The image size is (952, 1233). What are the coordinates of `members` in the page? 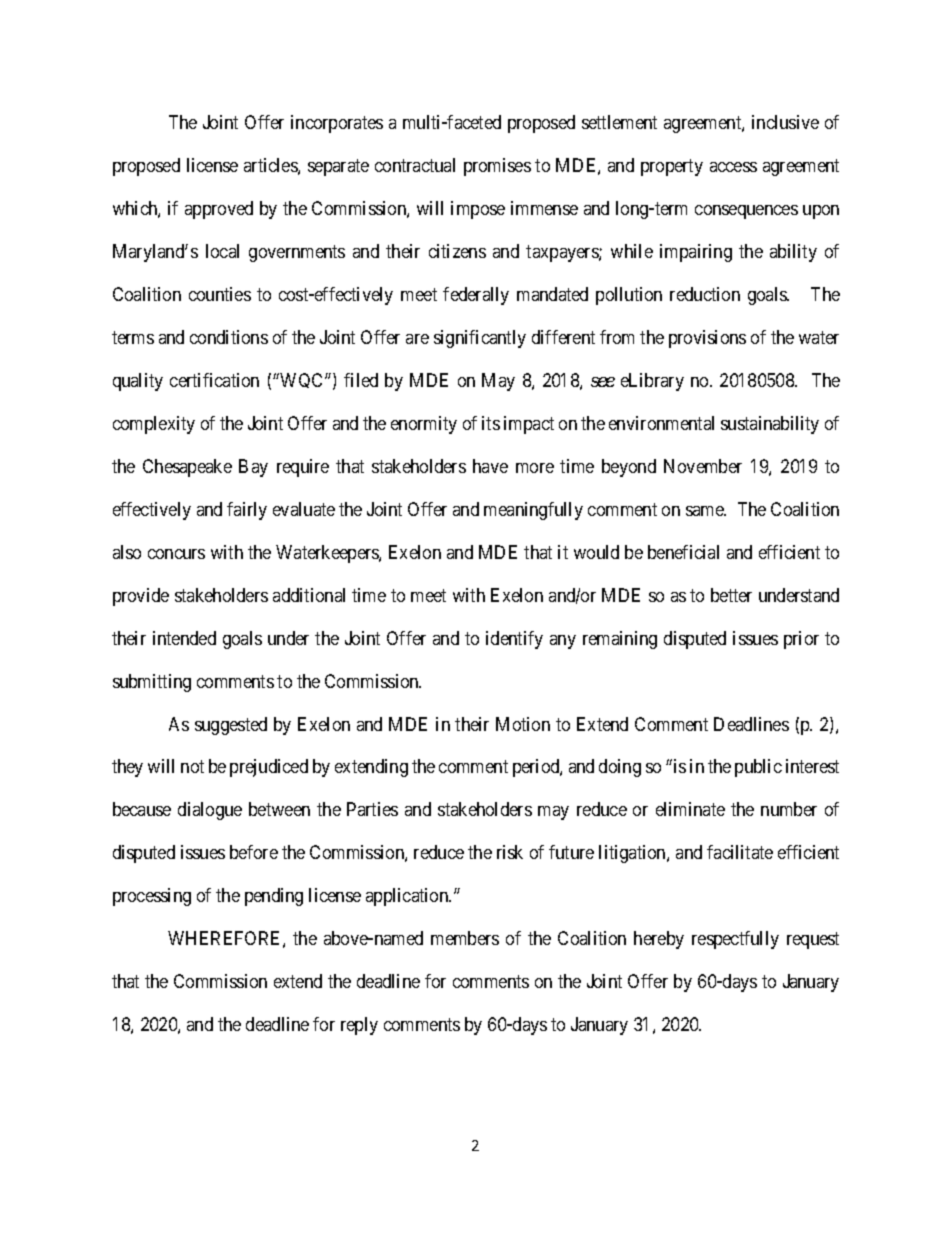 It's located at (465, 938).
